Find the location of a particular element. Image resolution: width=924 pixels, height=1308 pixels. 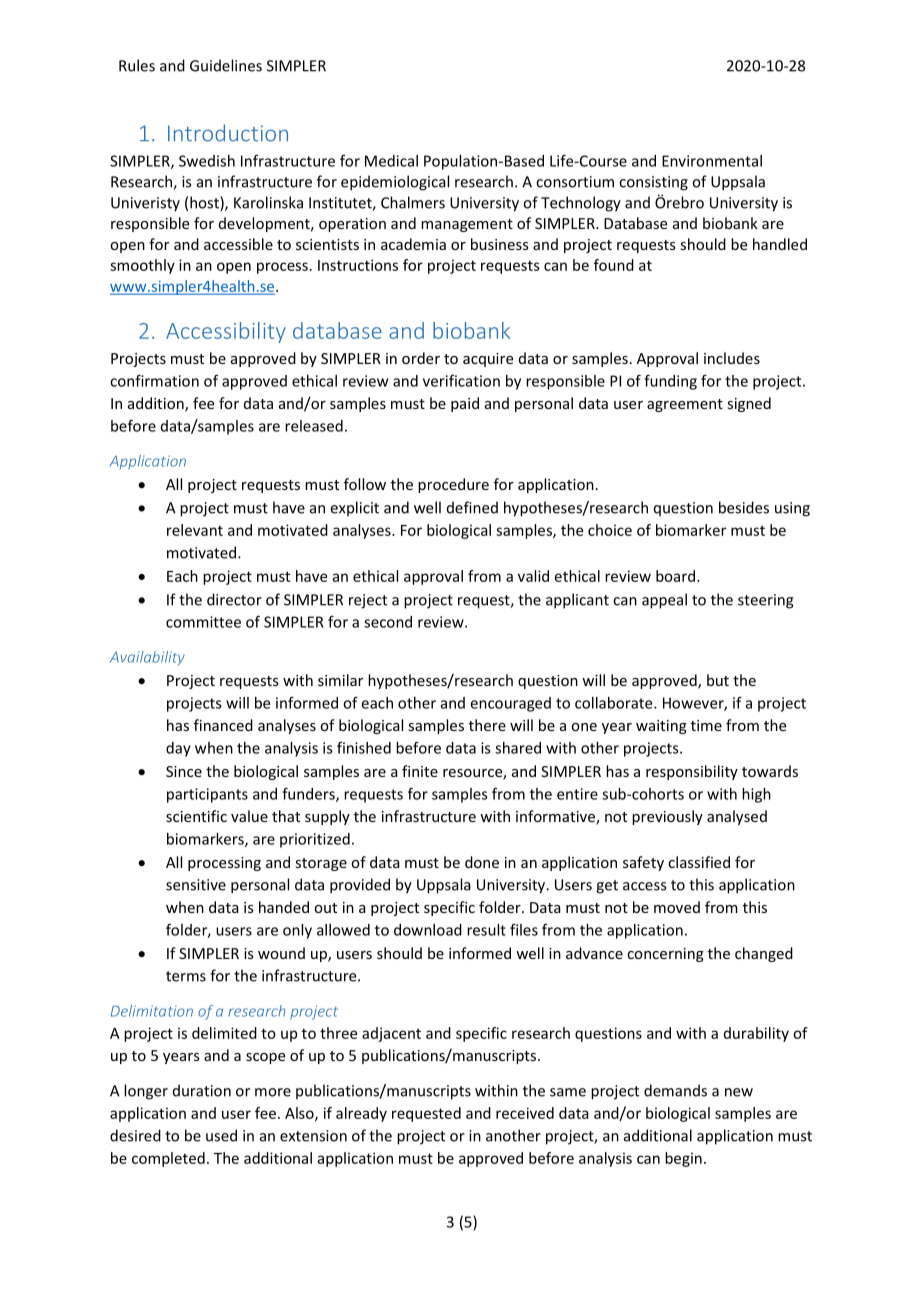

new is located at coordinates (739, 1092).
